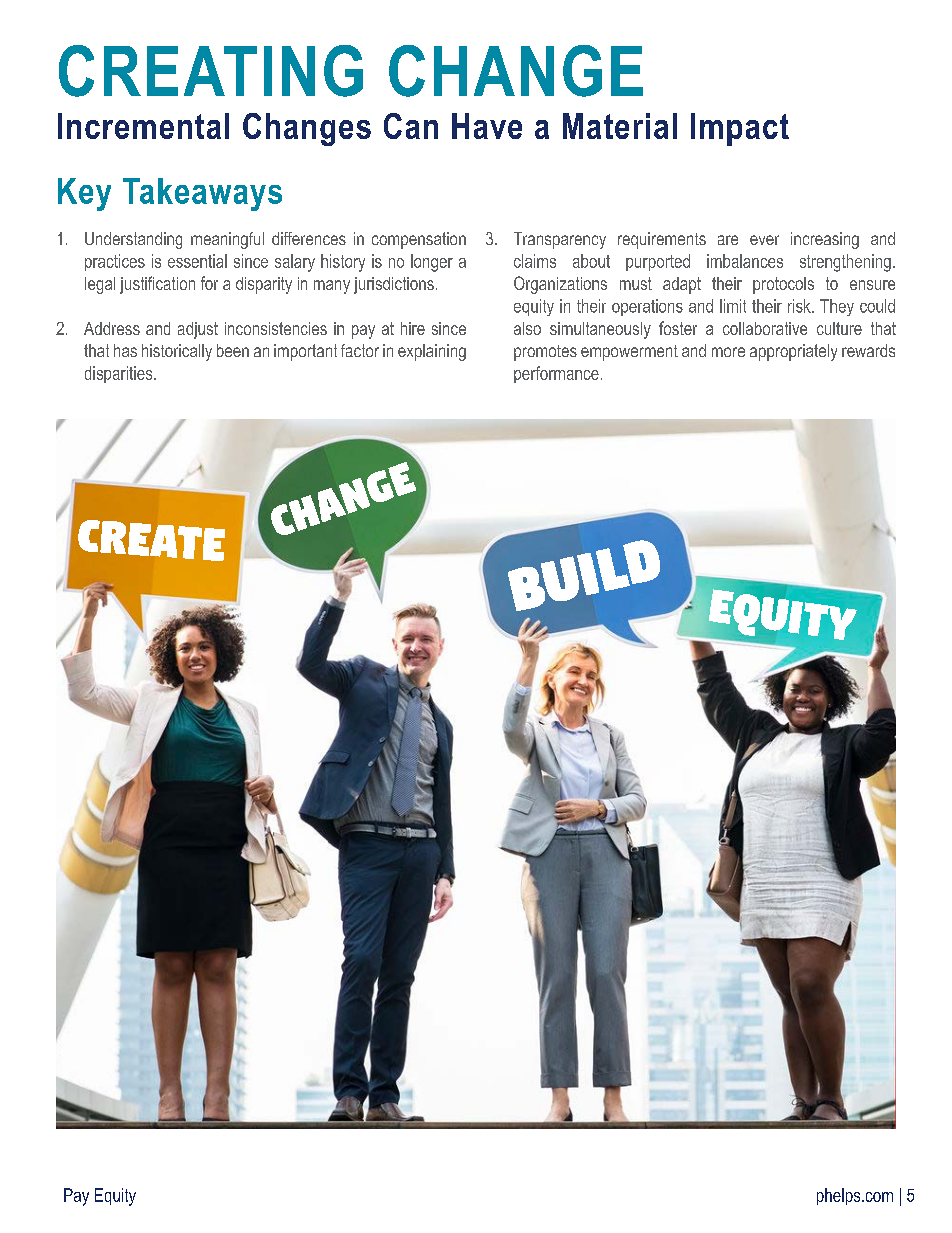 This screenshot has height=1233, width=952. Describe the element at coordinates (411, 126) in the screenshot. I see `Can` at that location.
